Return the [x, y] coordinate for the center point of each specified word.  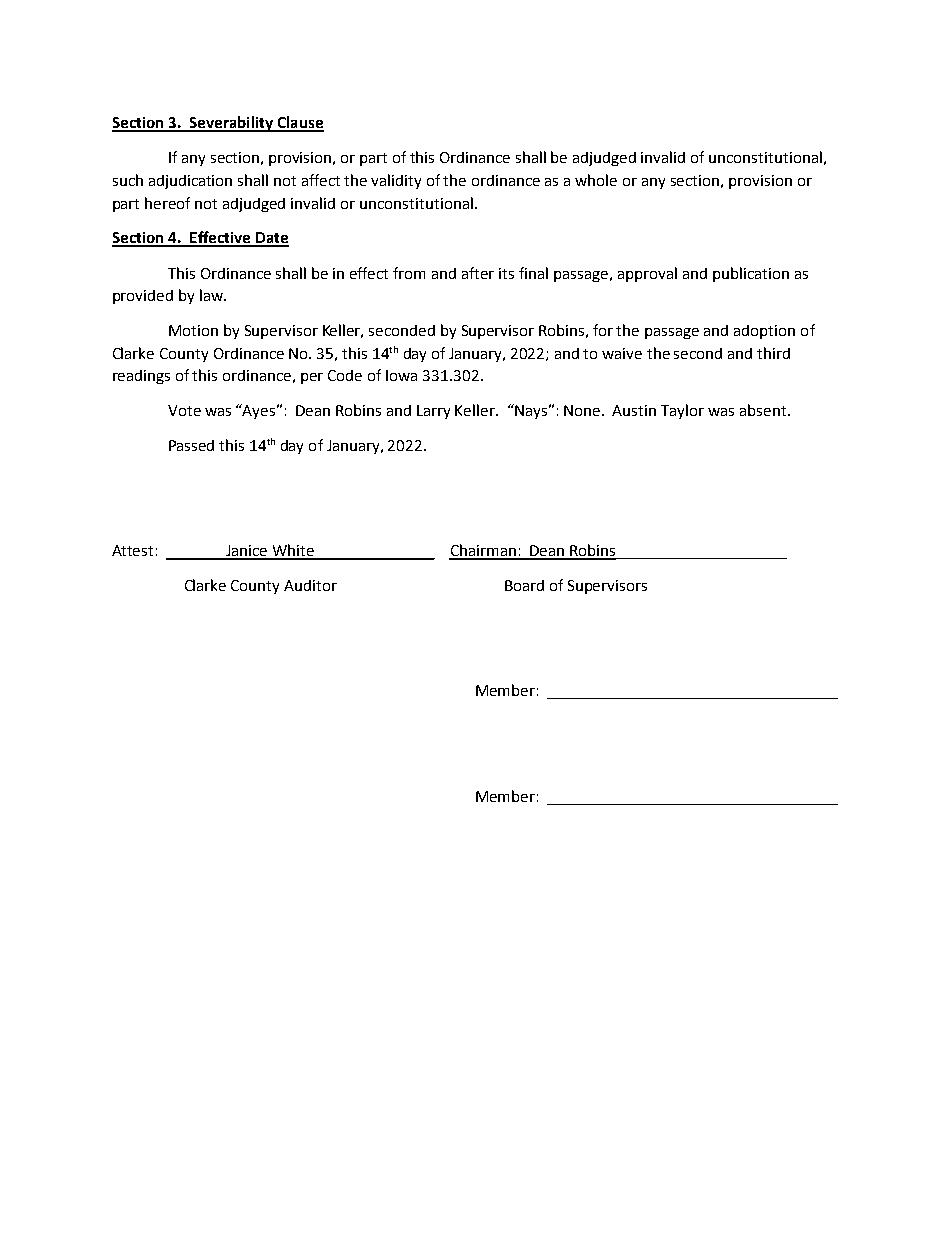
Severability [231, 124]
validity [396, 181]
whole [596, 180]
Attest [132, 550]
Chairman [483, 551]
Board [524, 585]
